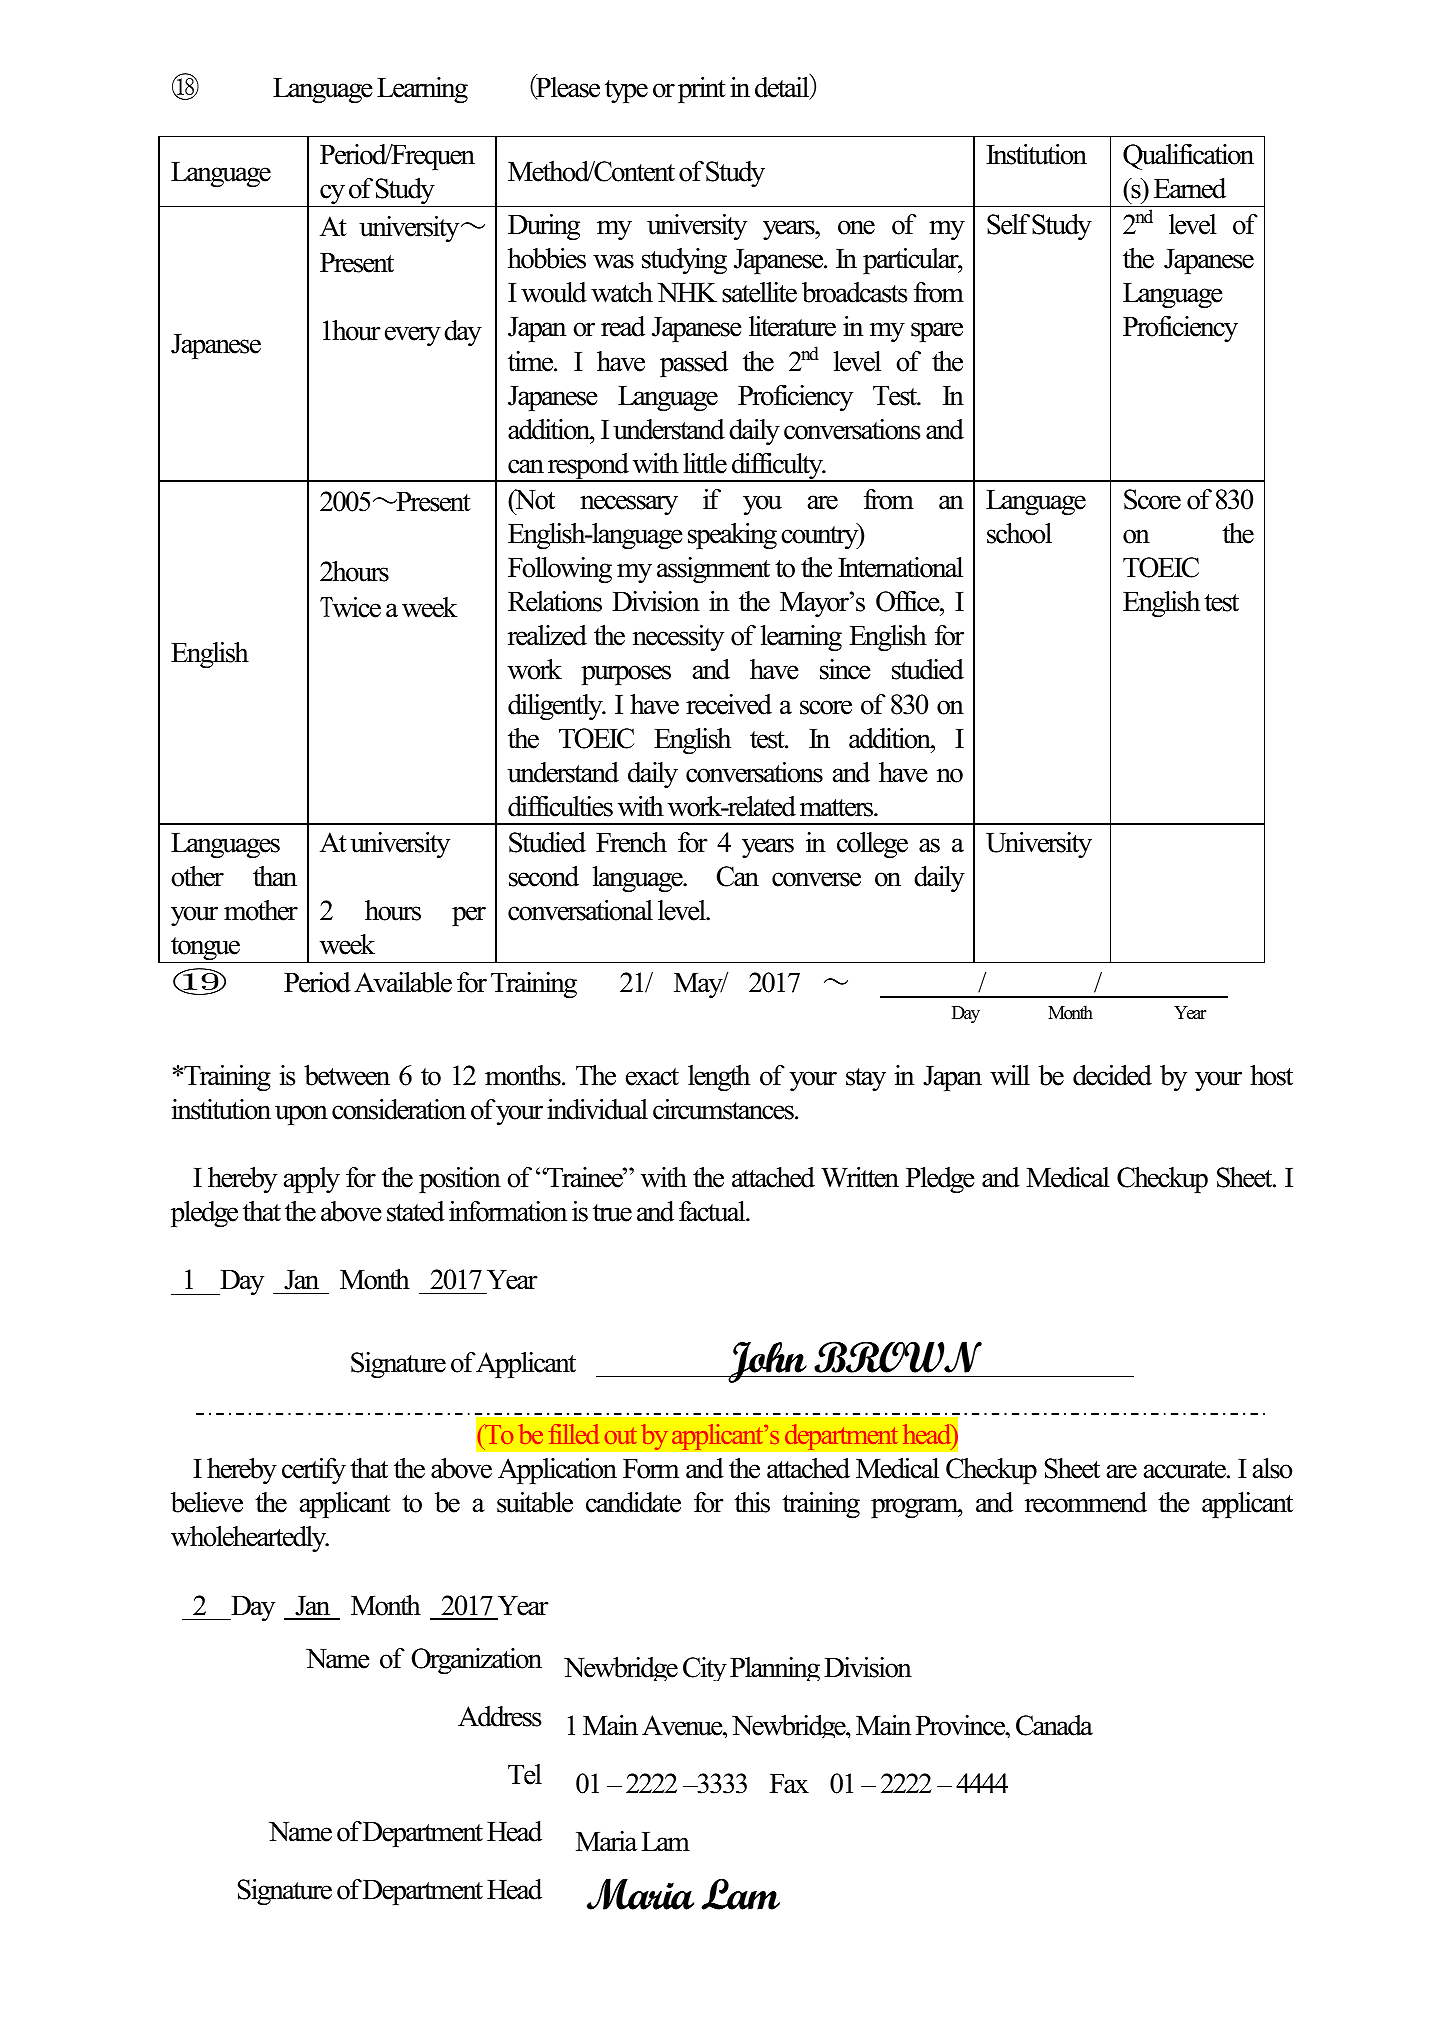 This page has height=2029, width=1435. I want to click on school, so click(1019, 533).
